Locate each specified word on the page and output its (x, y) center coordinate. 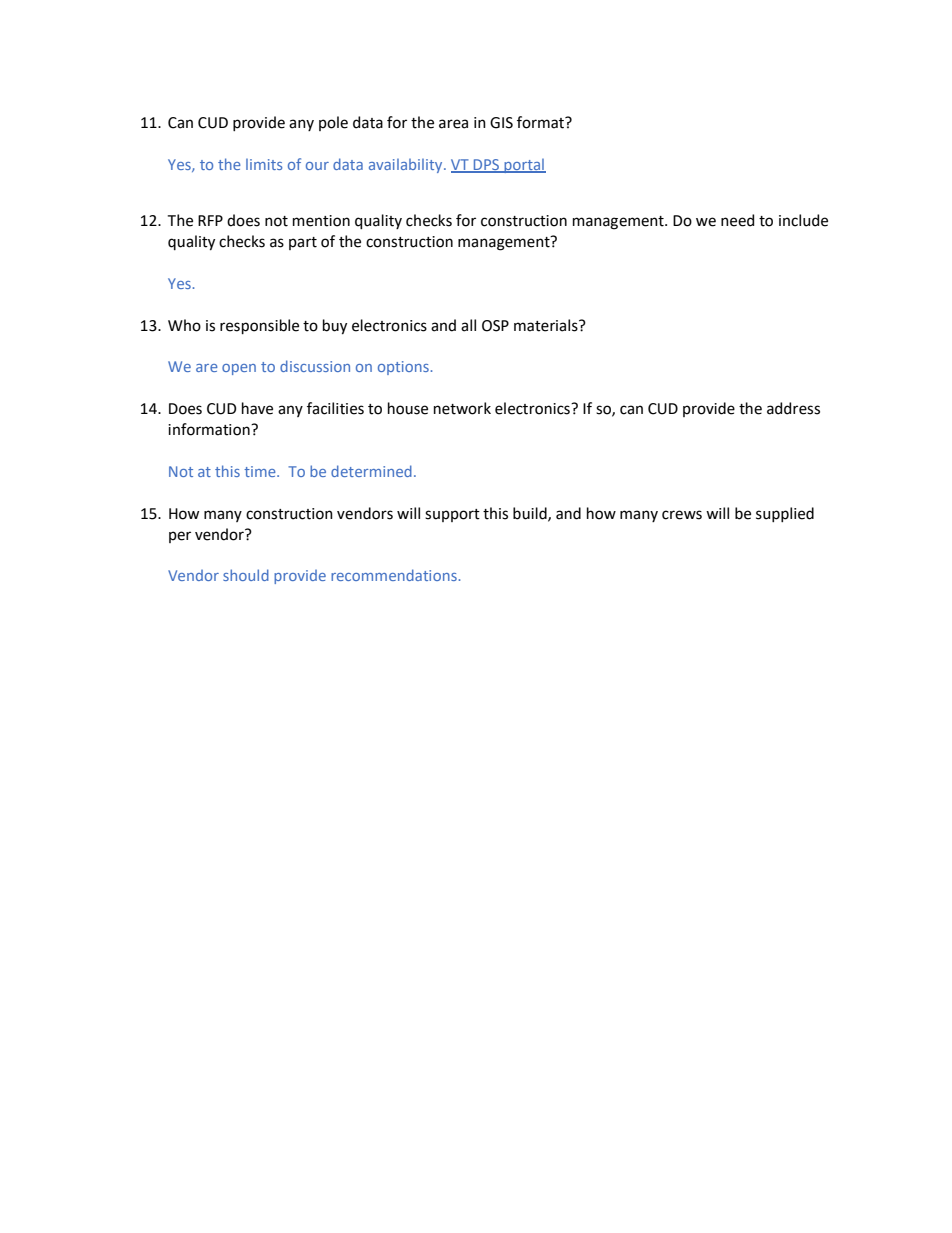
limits (264, 164)
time (261, 471)
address (793, 408)
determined (371, 471)
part (303, 243)
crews (682, 515)
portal (524, 166)
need (737, 220)
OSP (495, 326)
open (239, 369)
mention (321, 221)
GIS (501, 123)
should (246, 575)
